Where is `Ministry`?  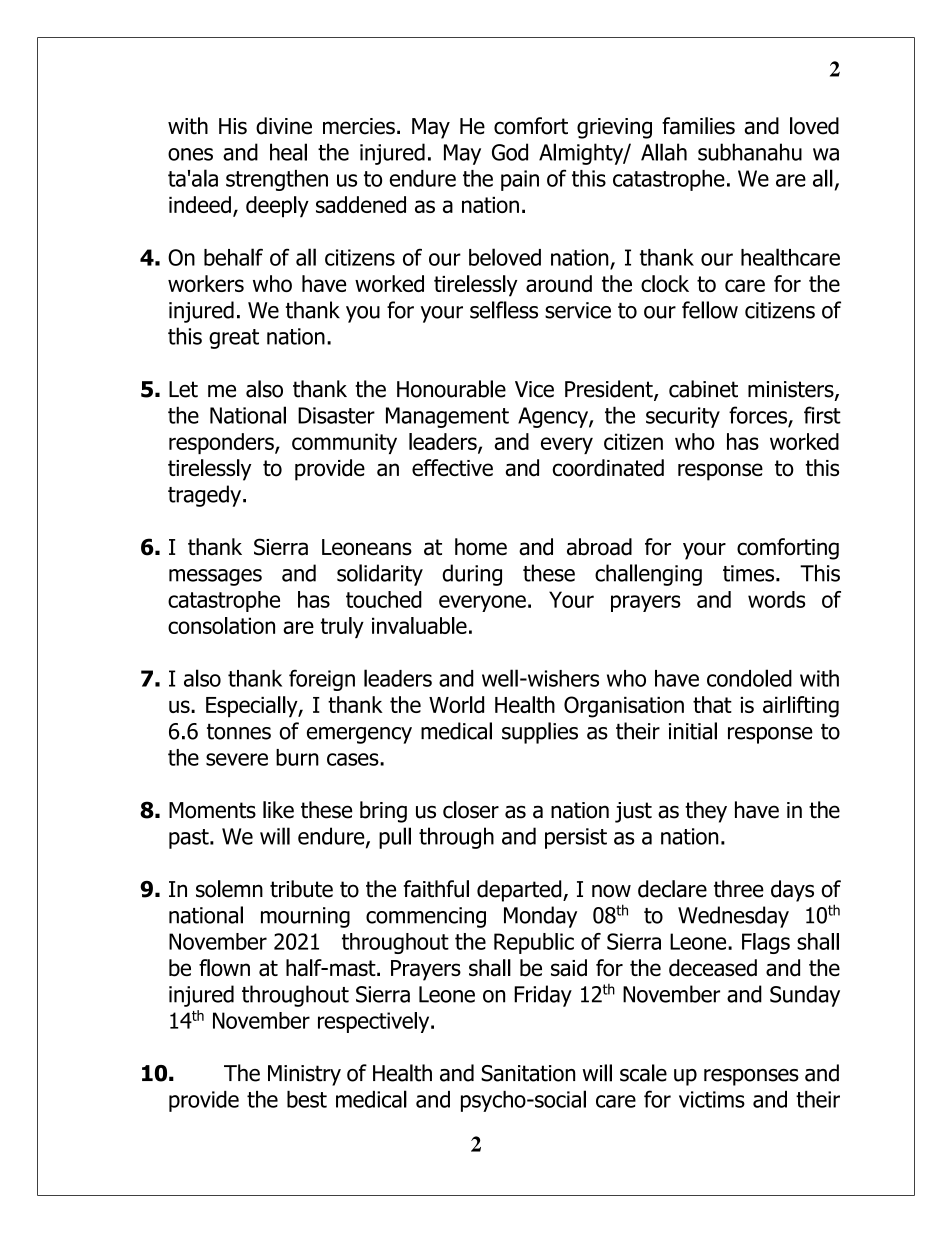
Ministry is located at coordinates (304, 1075).
